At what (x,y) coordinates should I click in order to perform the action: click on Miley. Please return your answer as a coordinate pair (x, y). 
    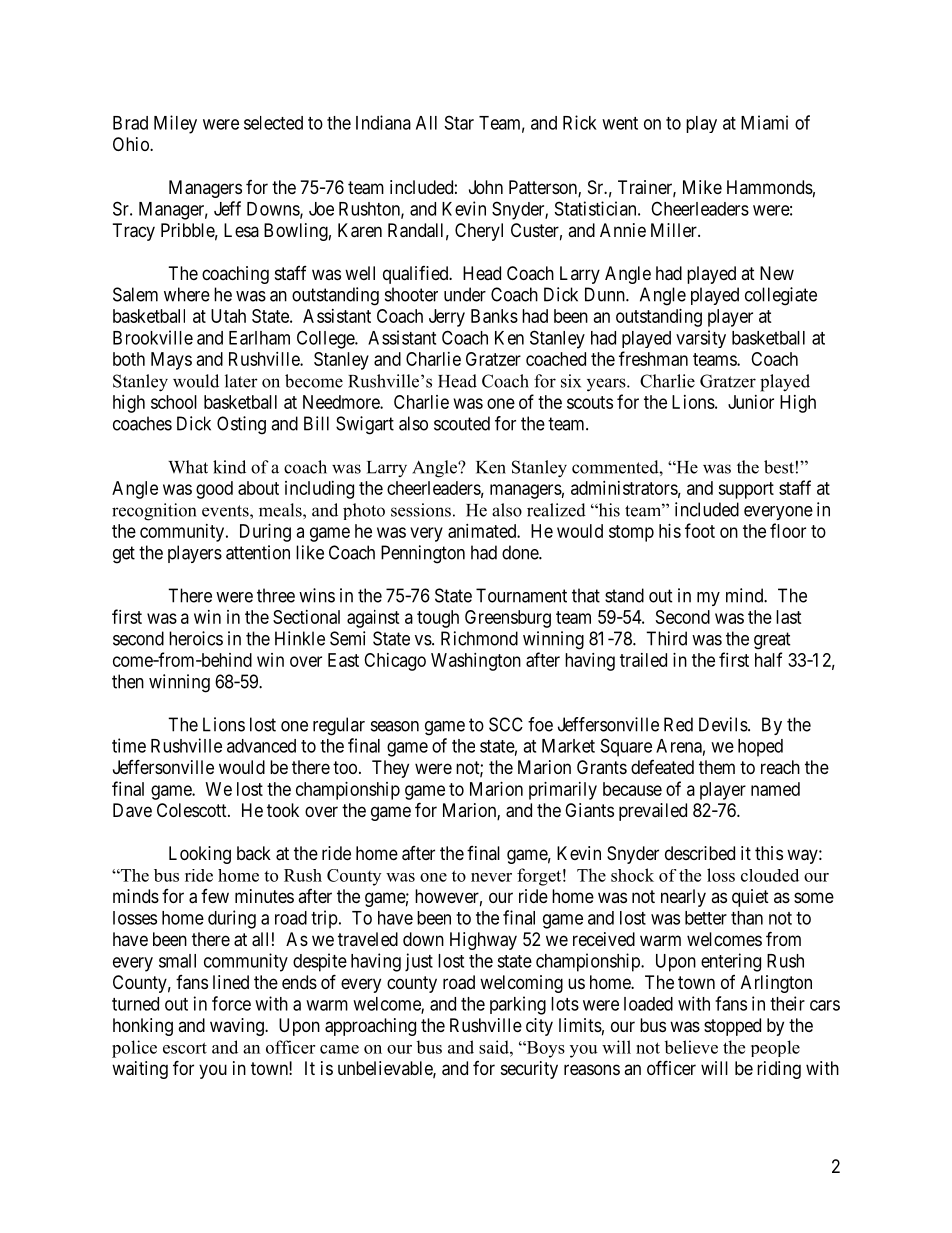
    Looking at the image, I should click on (175, 124).
